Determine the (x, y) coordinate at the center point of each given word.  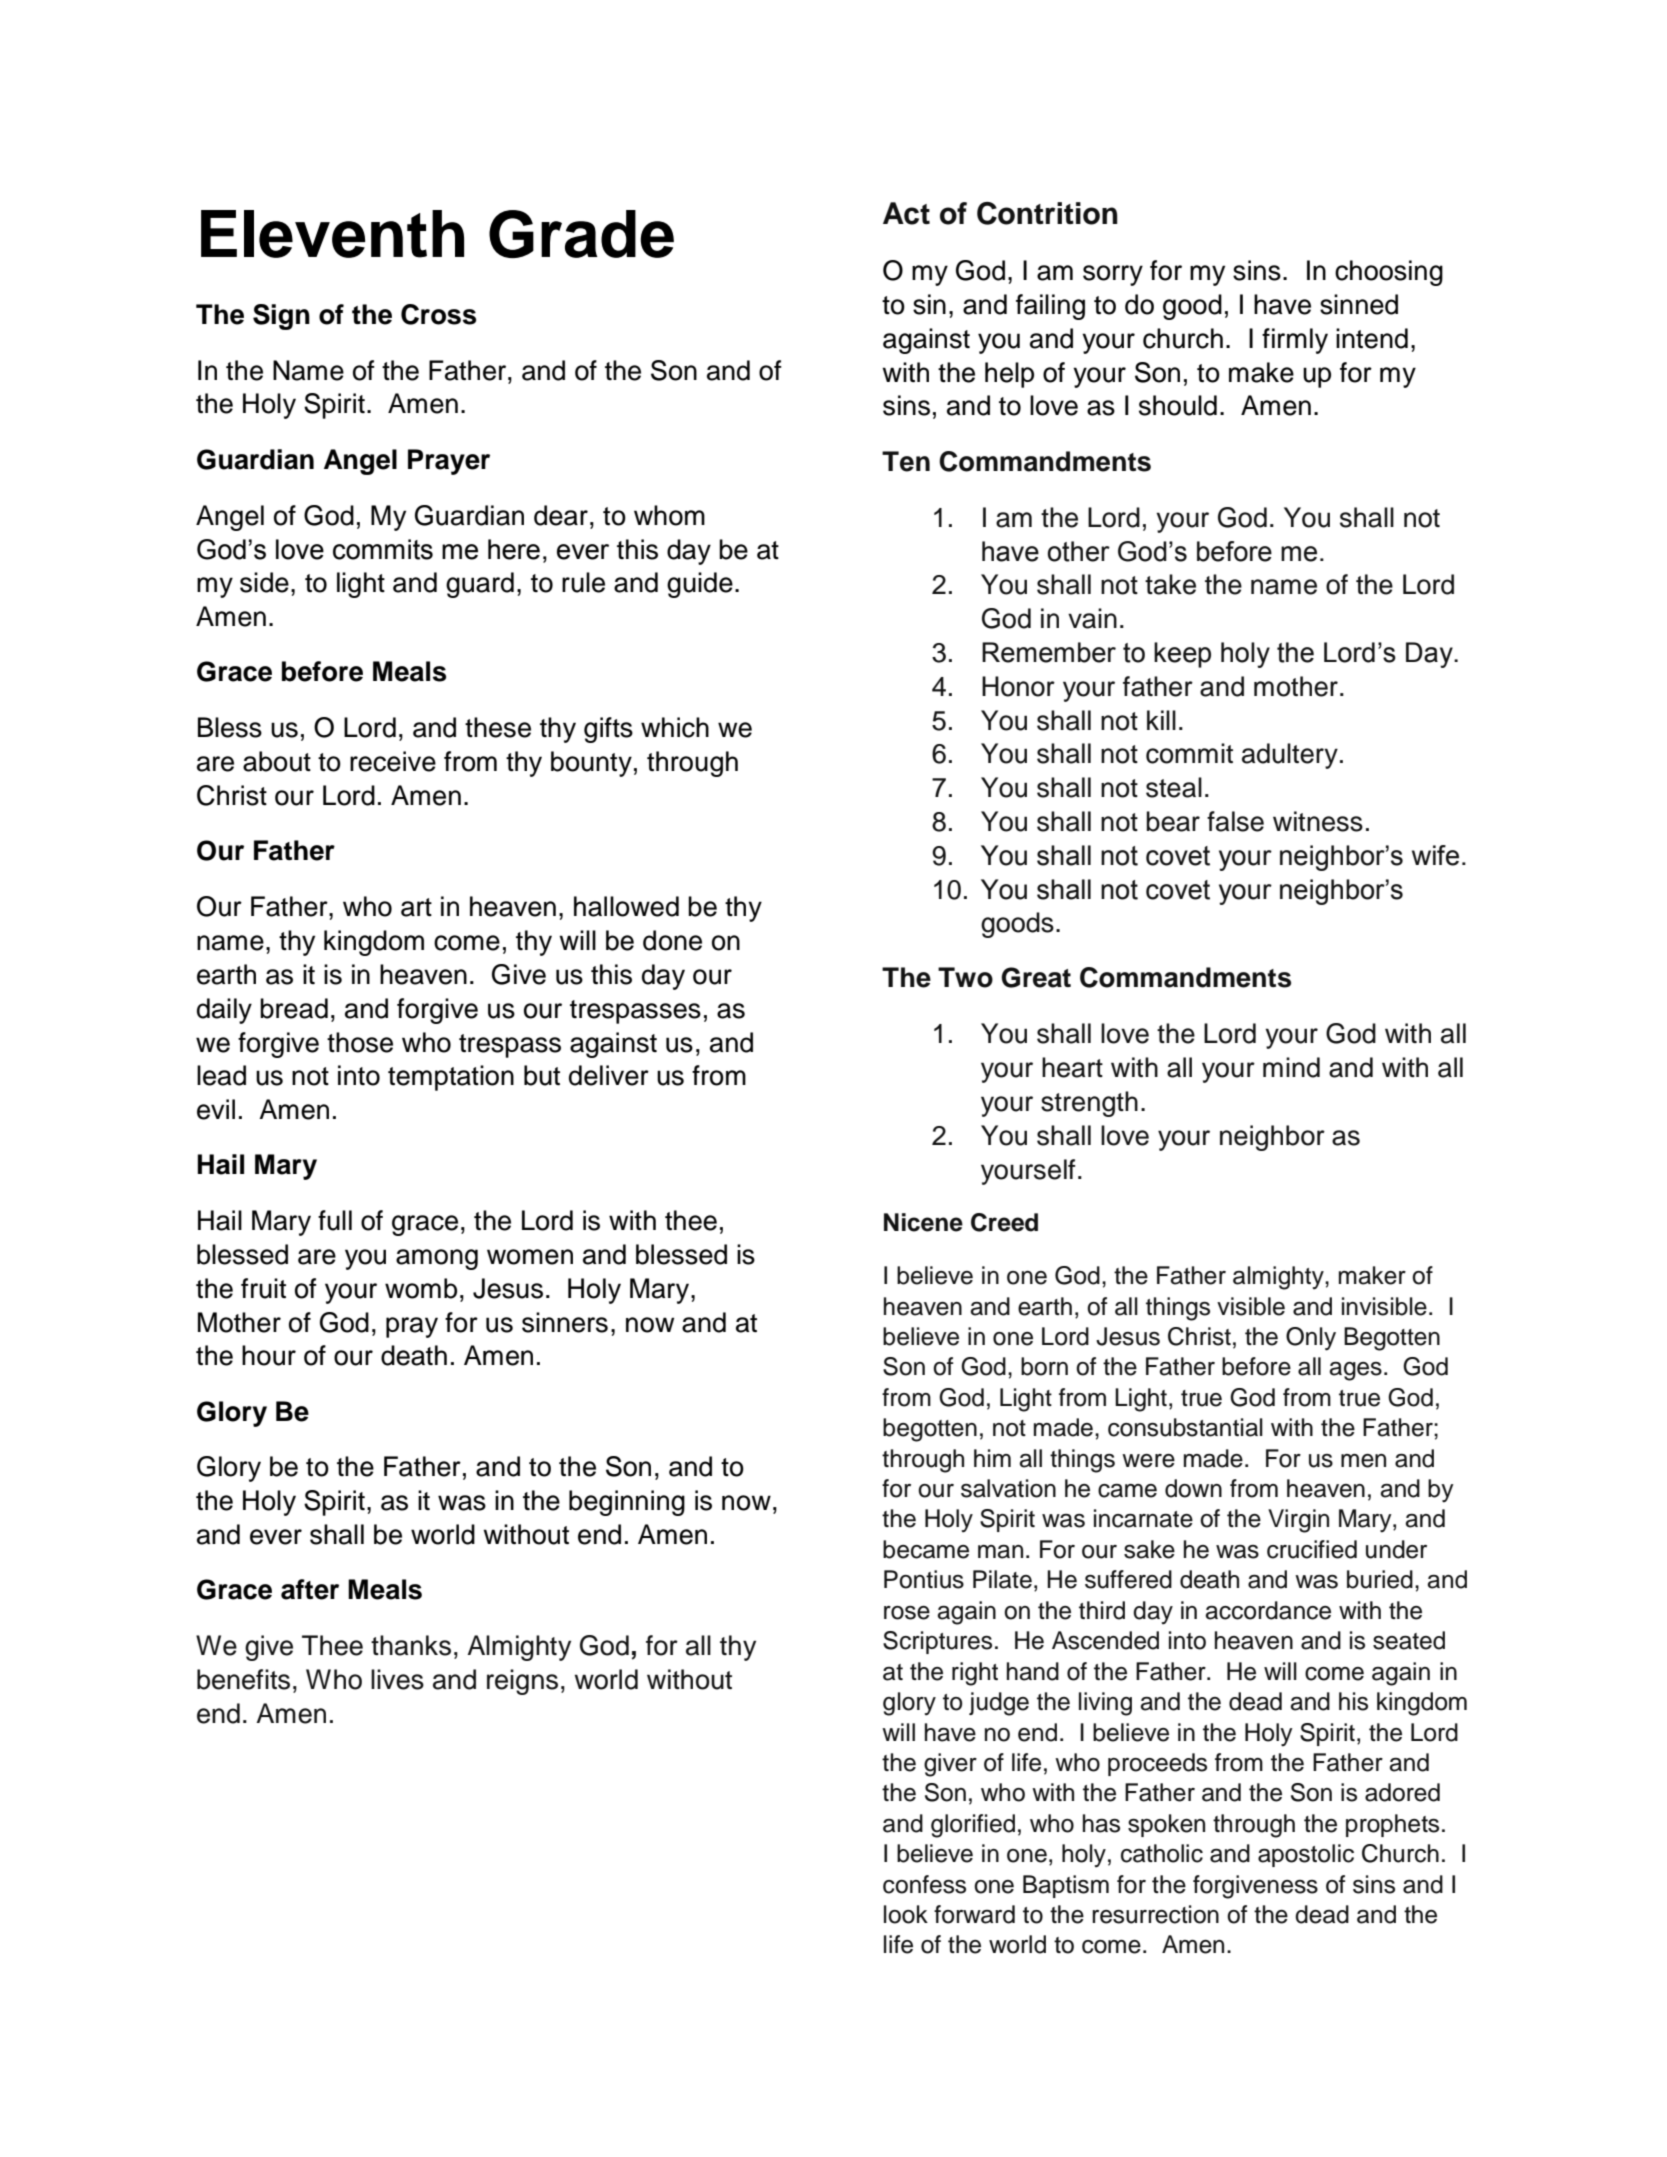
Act (906, 213)
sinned (1359, 304)
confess (924, 1884)
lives (397, 1679)
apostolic (1306, 1855)
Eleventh (332, 234)
